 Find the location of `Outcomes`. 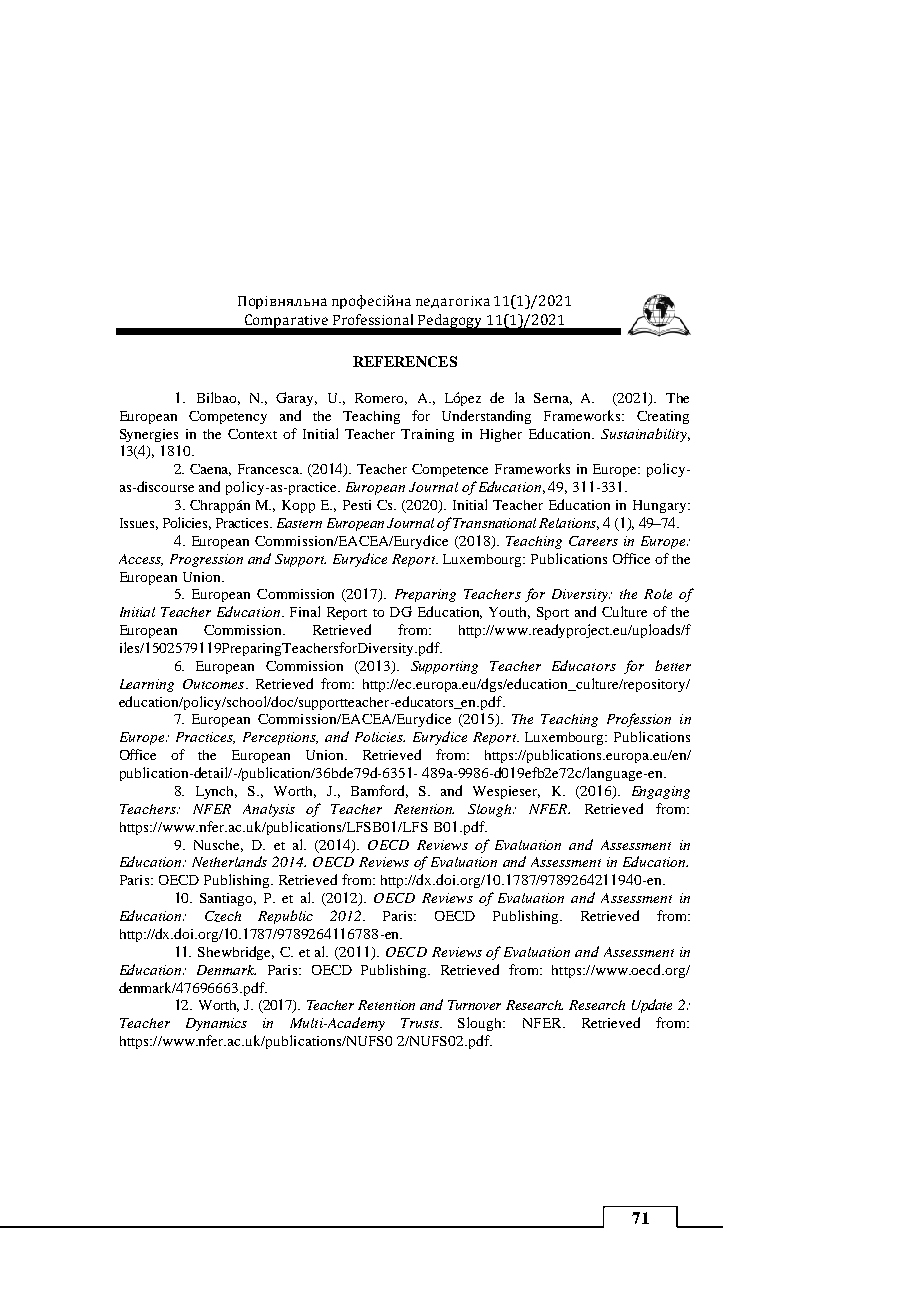

Outcomes is located at coordinates (213, 684).
